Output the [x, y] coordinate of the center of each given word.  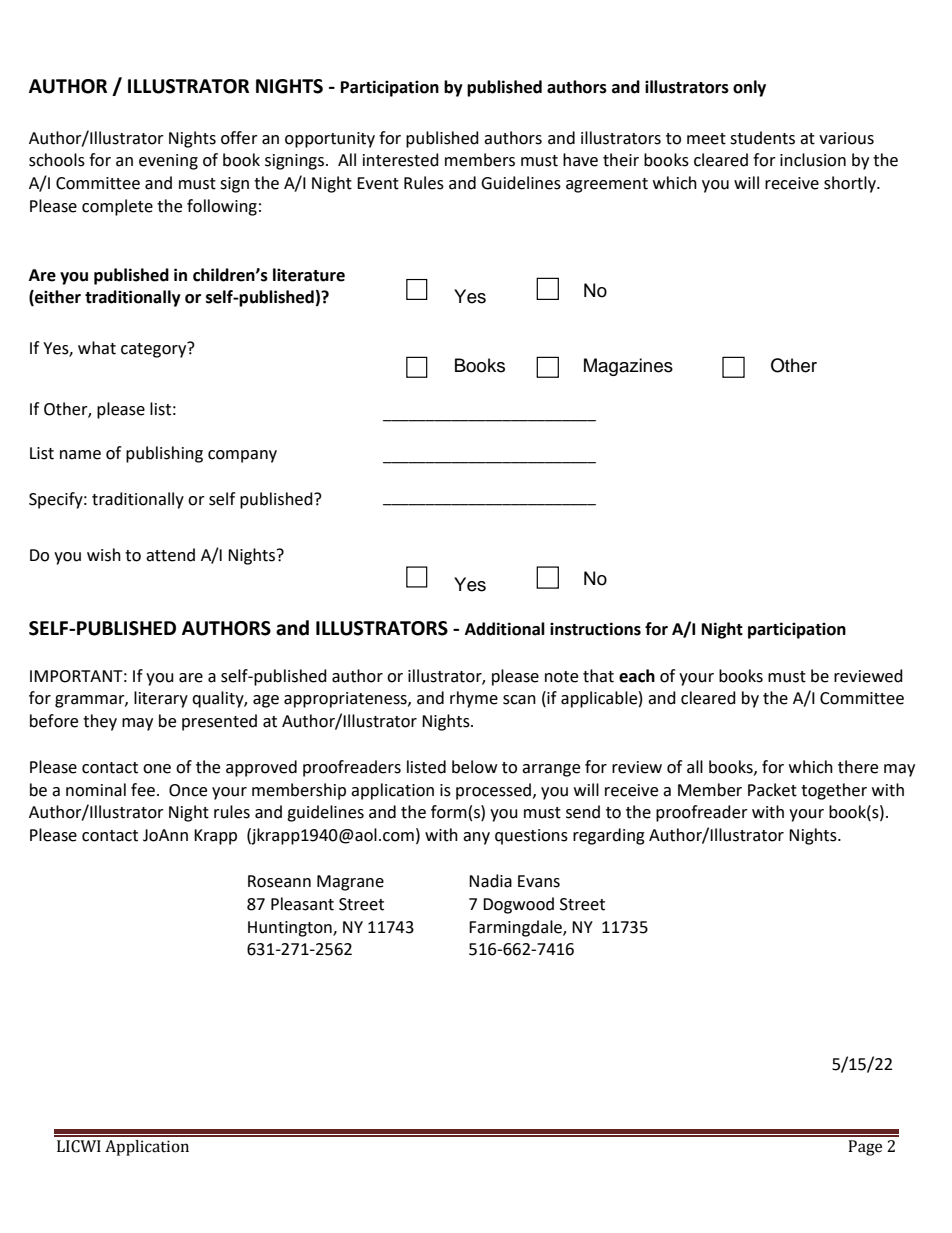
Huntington [291, 929]
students [762, 138]
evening [168, 162]
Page [865, 1148]
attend [170, 555]
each [637, 676]
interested [401, 160]
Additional [505, 629]
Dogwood [518, 905]
